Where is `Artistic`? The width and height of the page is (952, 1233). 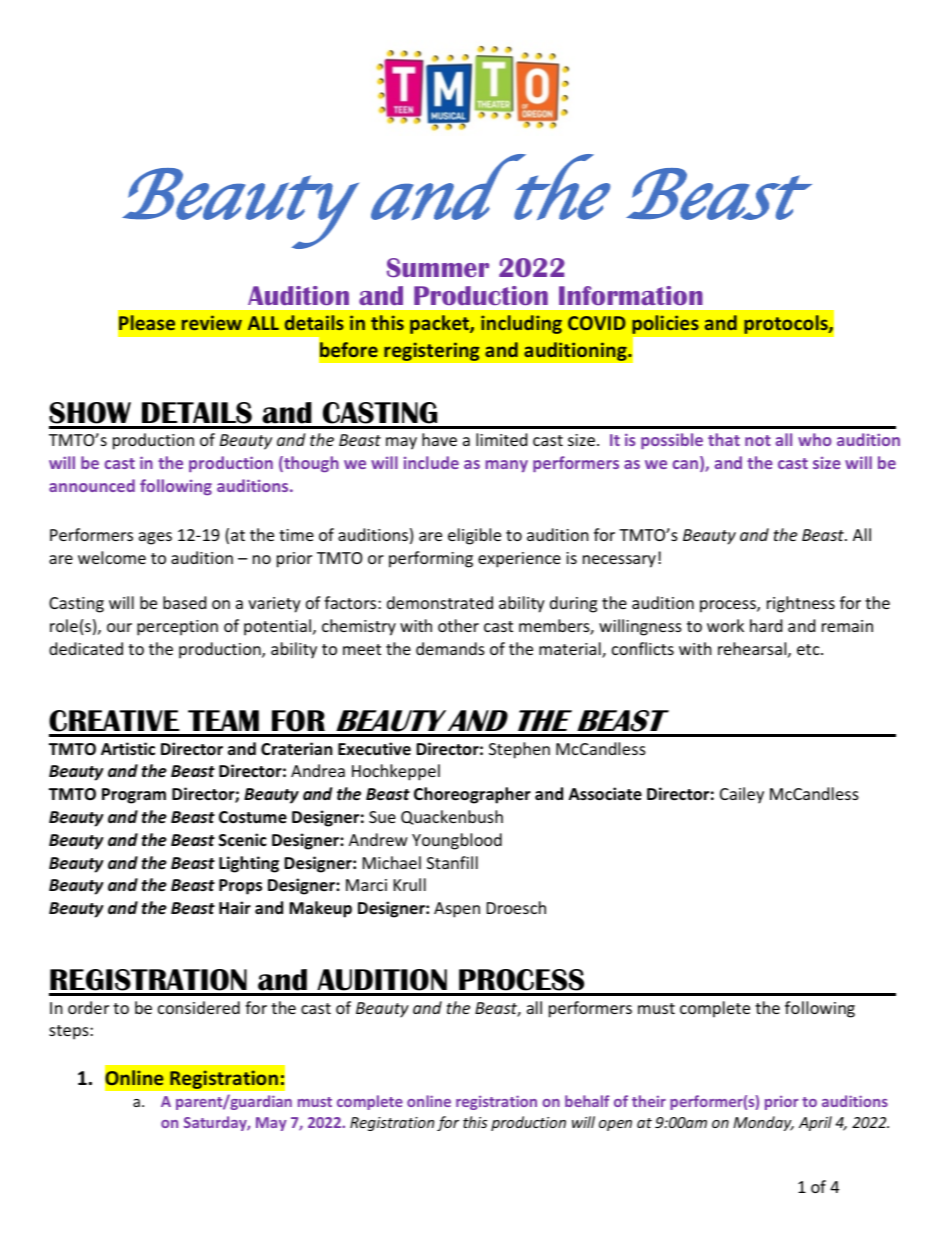
Artistic is located at coordinates (128, 749).
